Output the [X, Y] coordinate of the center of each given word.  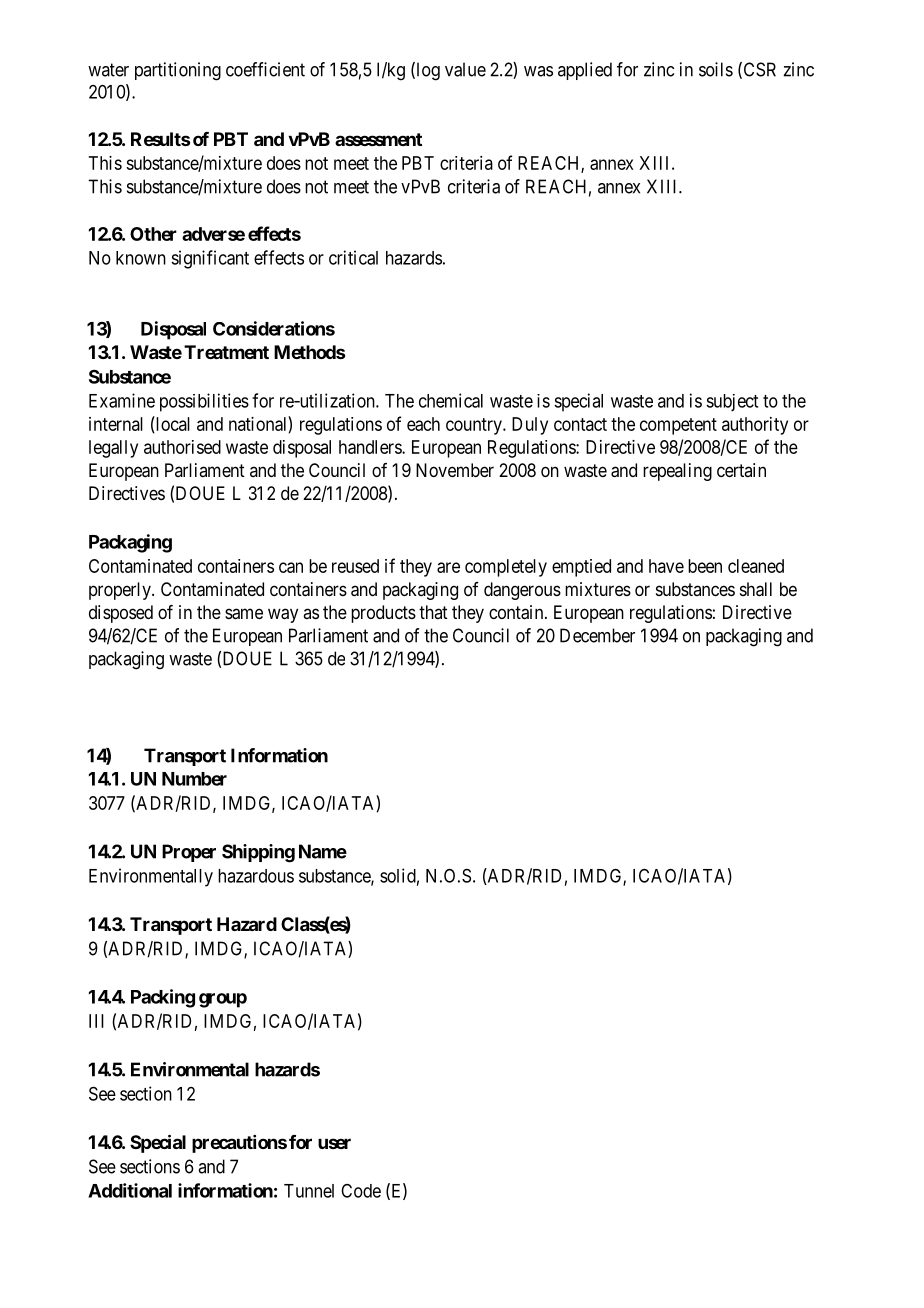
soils [716, 69]
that [433, 612]
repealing [677, 472]
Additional [130, 1190]
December [597, 635]
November [455, 470]
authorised [182, 447]
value [465, 69]
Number [194, 779]
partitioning [178, 71]
